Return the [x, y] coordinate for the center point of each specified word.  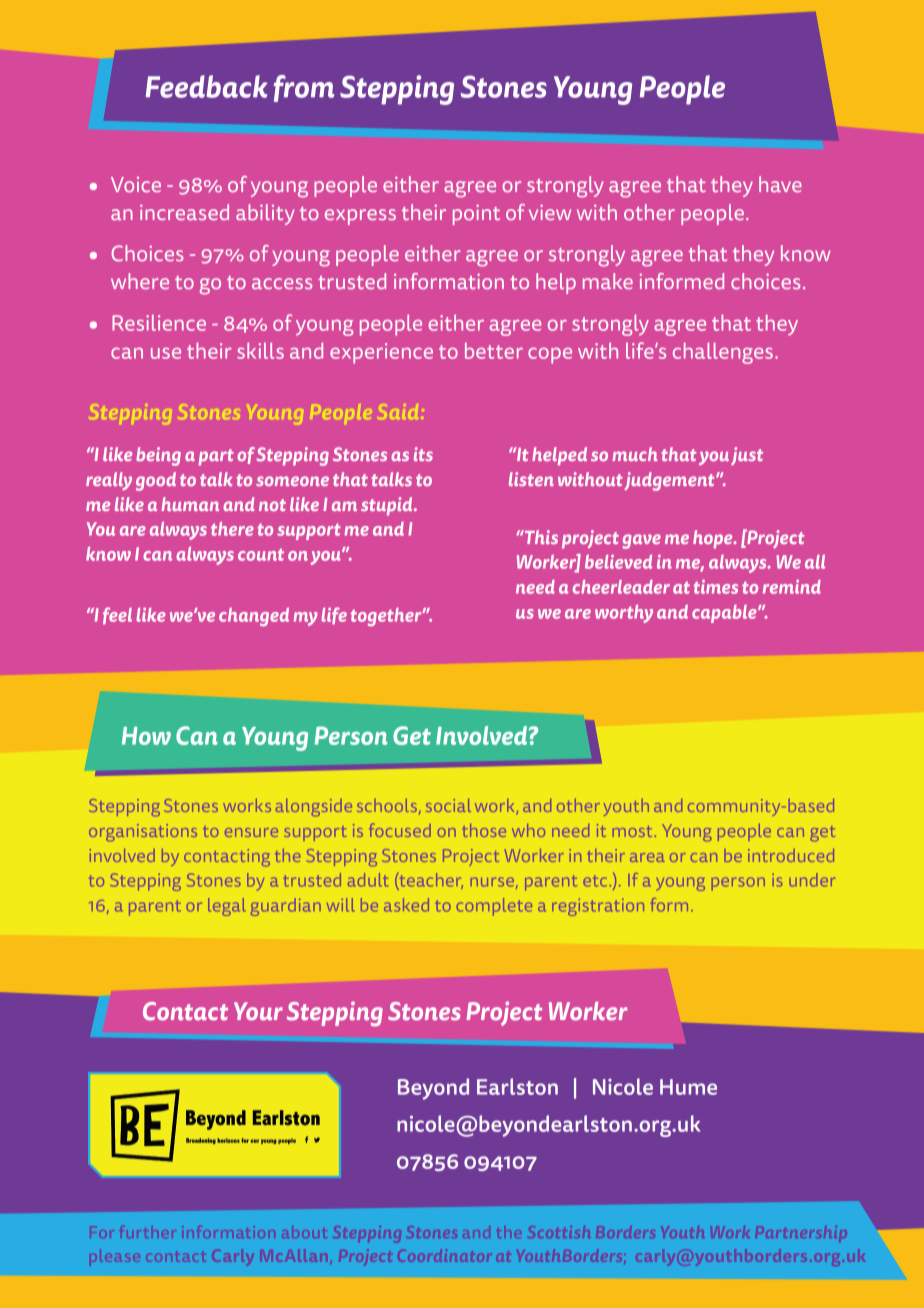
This [540, 537]
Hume [688, 1087]
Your [258, 1011]
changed [254, 617]
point [476, 215]
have [780, 184]
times [716, 587]
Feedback [206, 86]
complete [494, 907]
